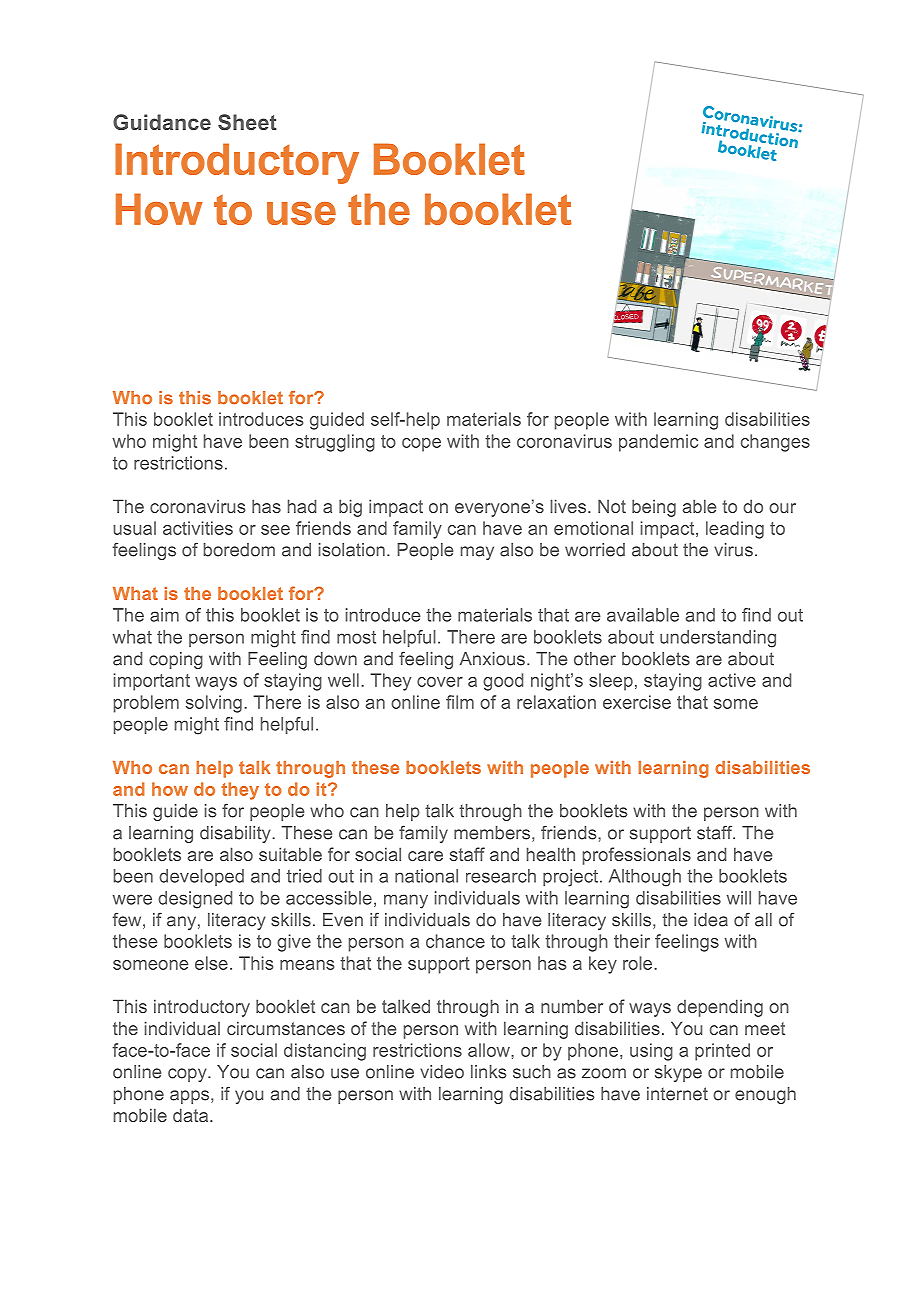  Describe the element at coordinates (247, 122) in the screenshot. I see `Sheet` at that location.
